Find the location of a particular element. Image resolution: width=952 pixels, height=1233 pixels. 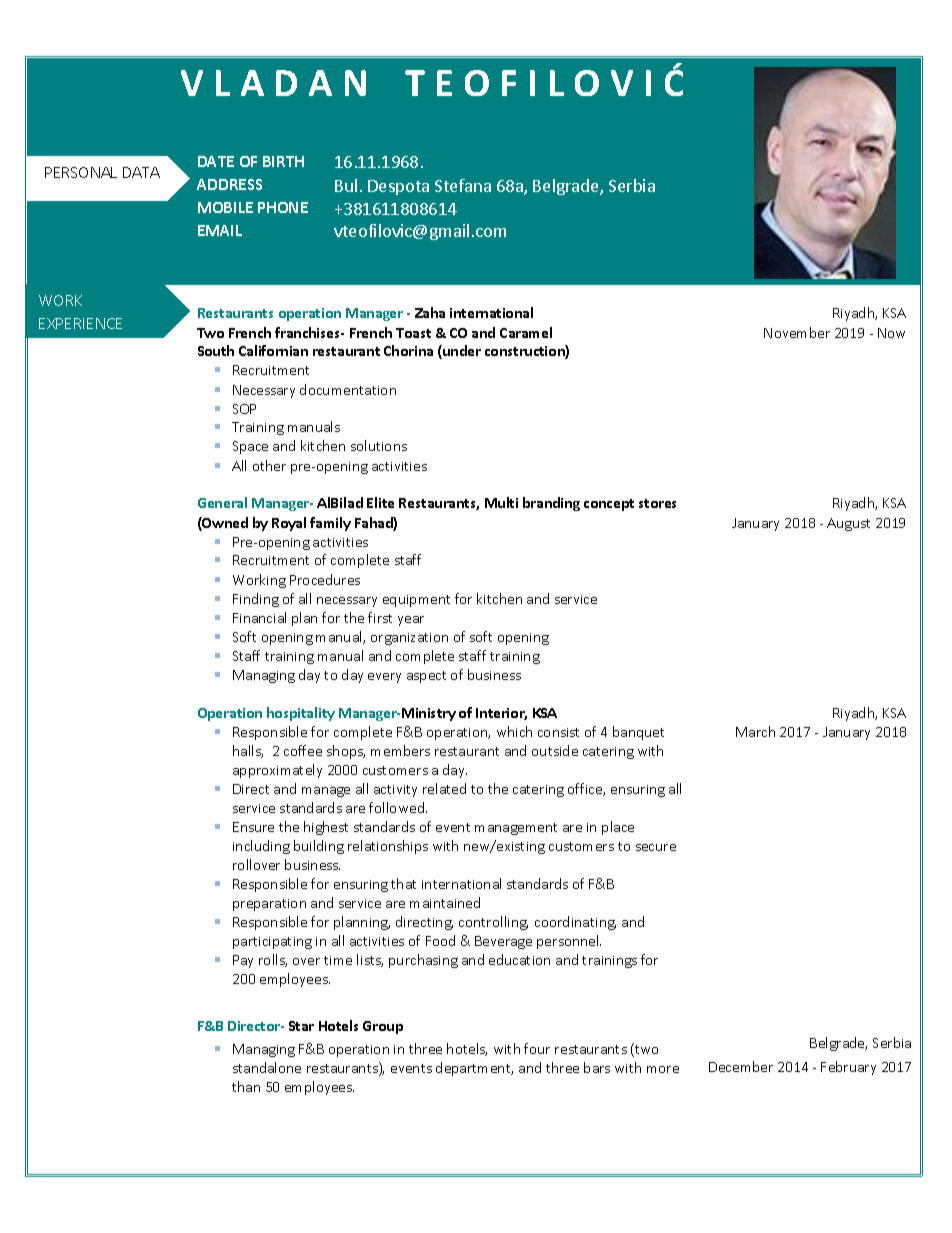

November is located at coordinates (797, 332).
